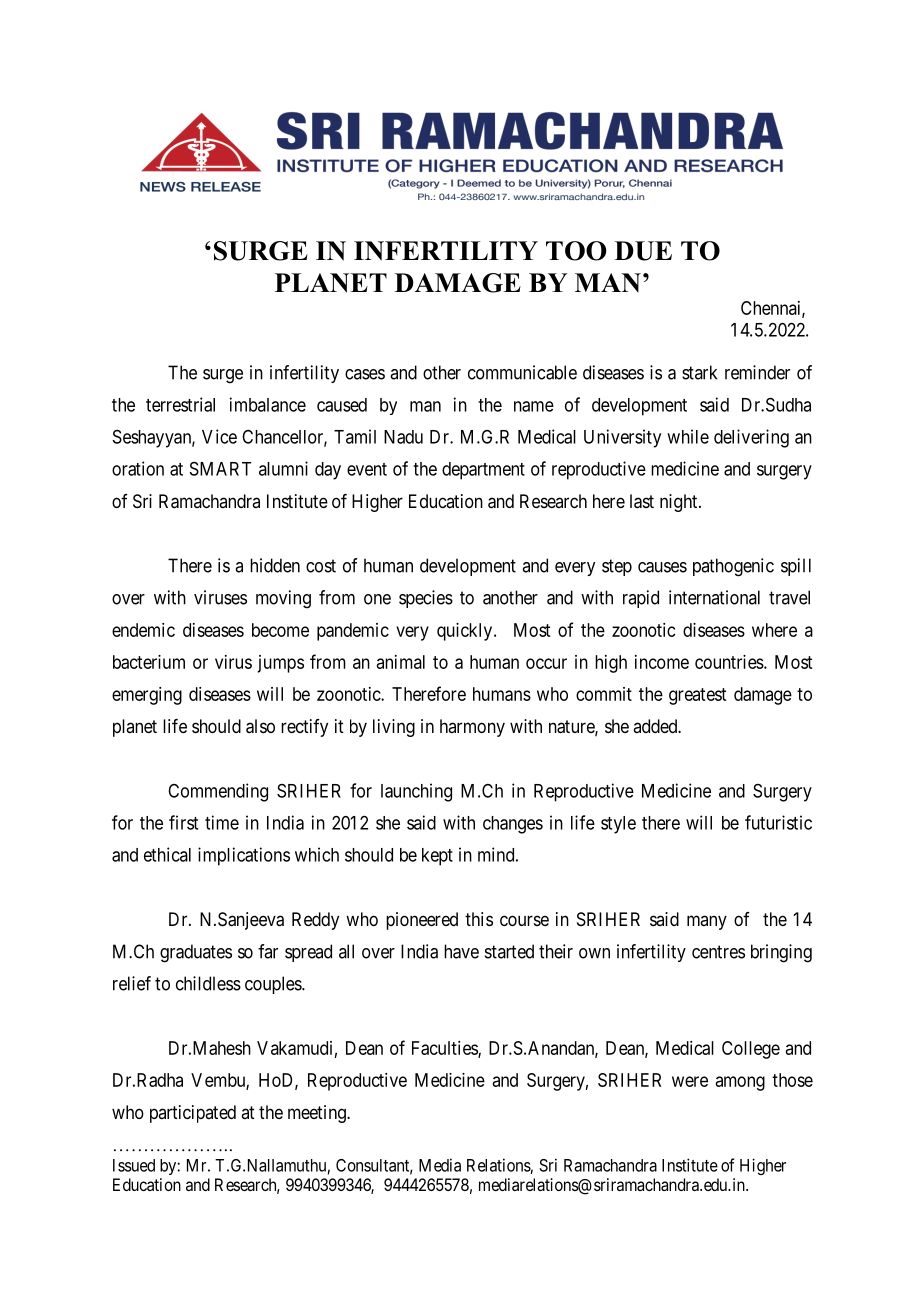 This screenshot has height=1308, width=924. Describe the element at coordinates (180, 404) in the screenshot. I see `terrestrial` at that location.
